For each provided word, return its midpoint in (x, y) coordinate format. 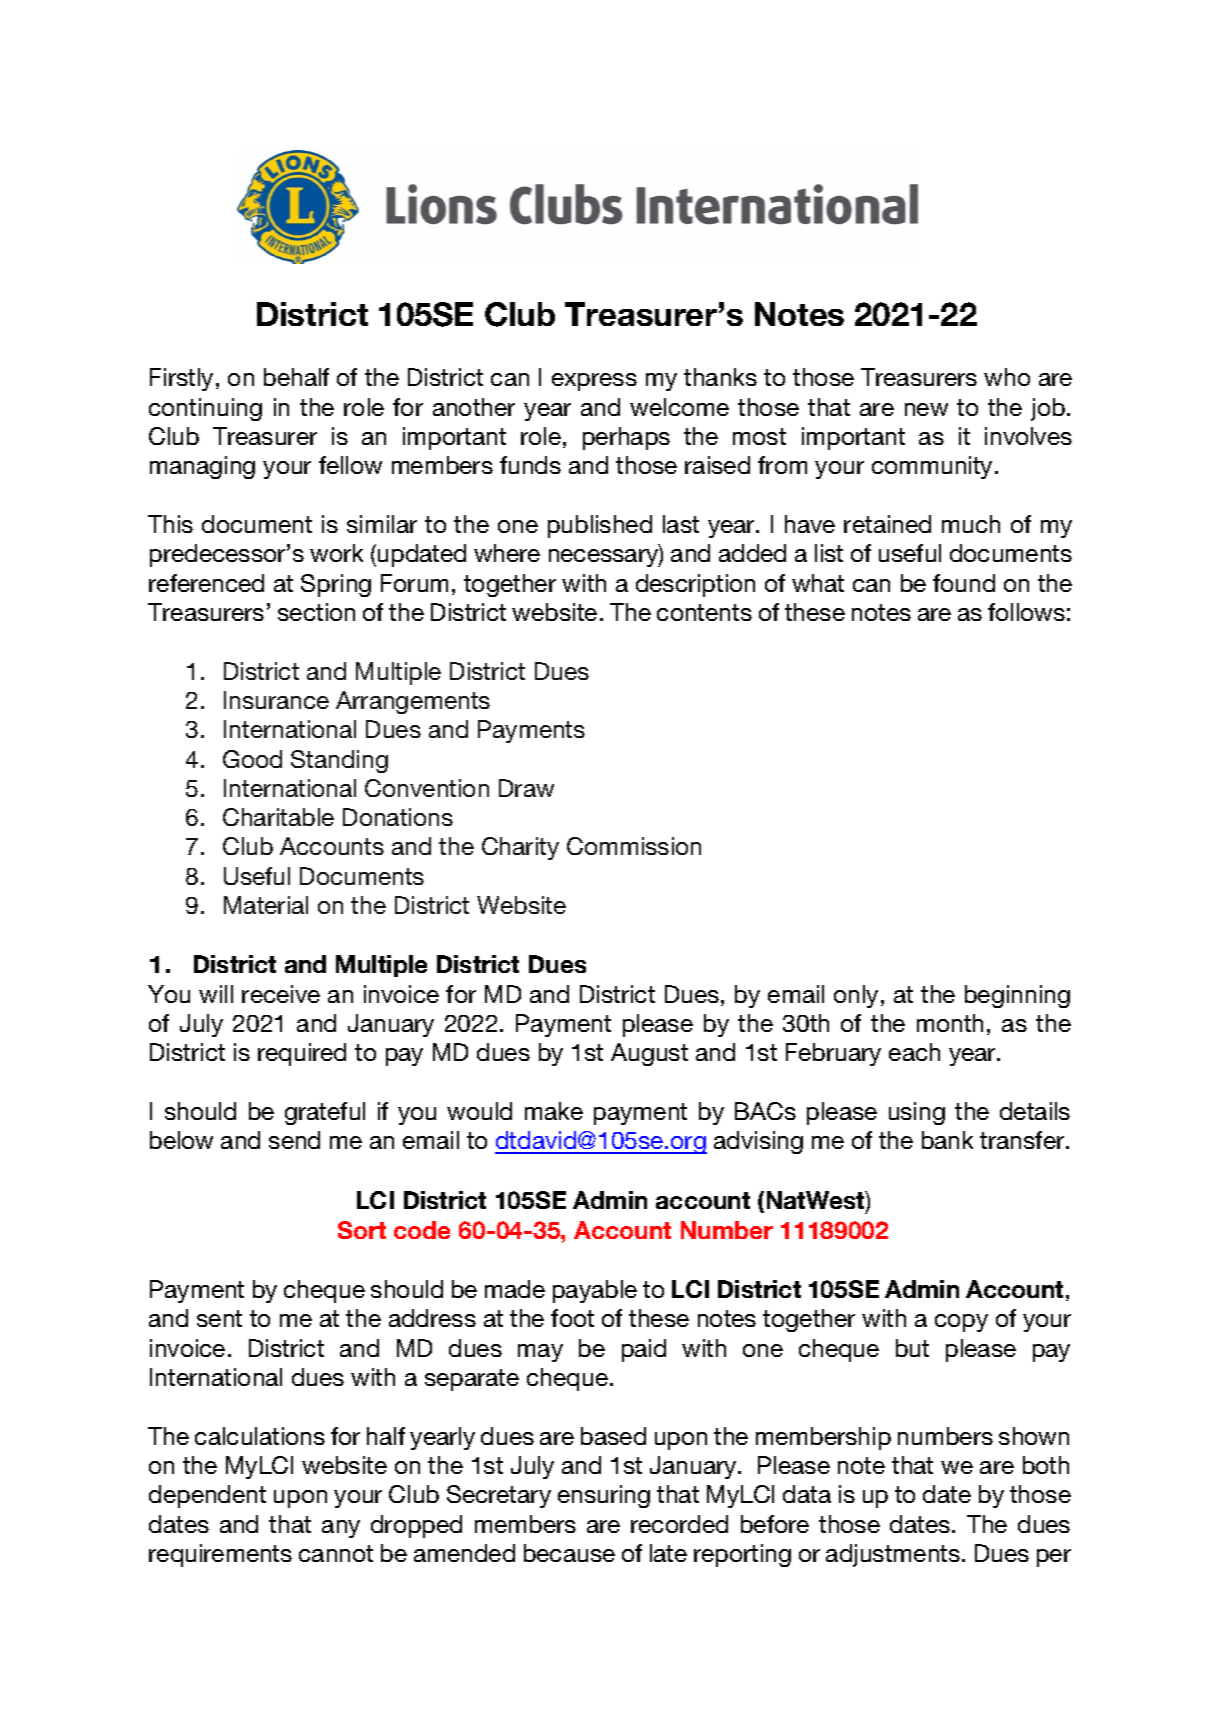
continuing (205, 409)
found (964, 583)
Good (252, 759)
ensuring (604, 1496)
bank (947, 1140)
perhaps (626, 438)
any (341, 1529)
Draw (526, 788)
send (294, 1140)
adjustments (894, 1555)
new (926, 409)
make (554, 1111)
